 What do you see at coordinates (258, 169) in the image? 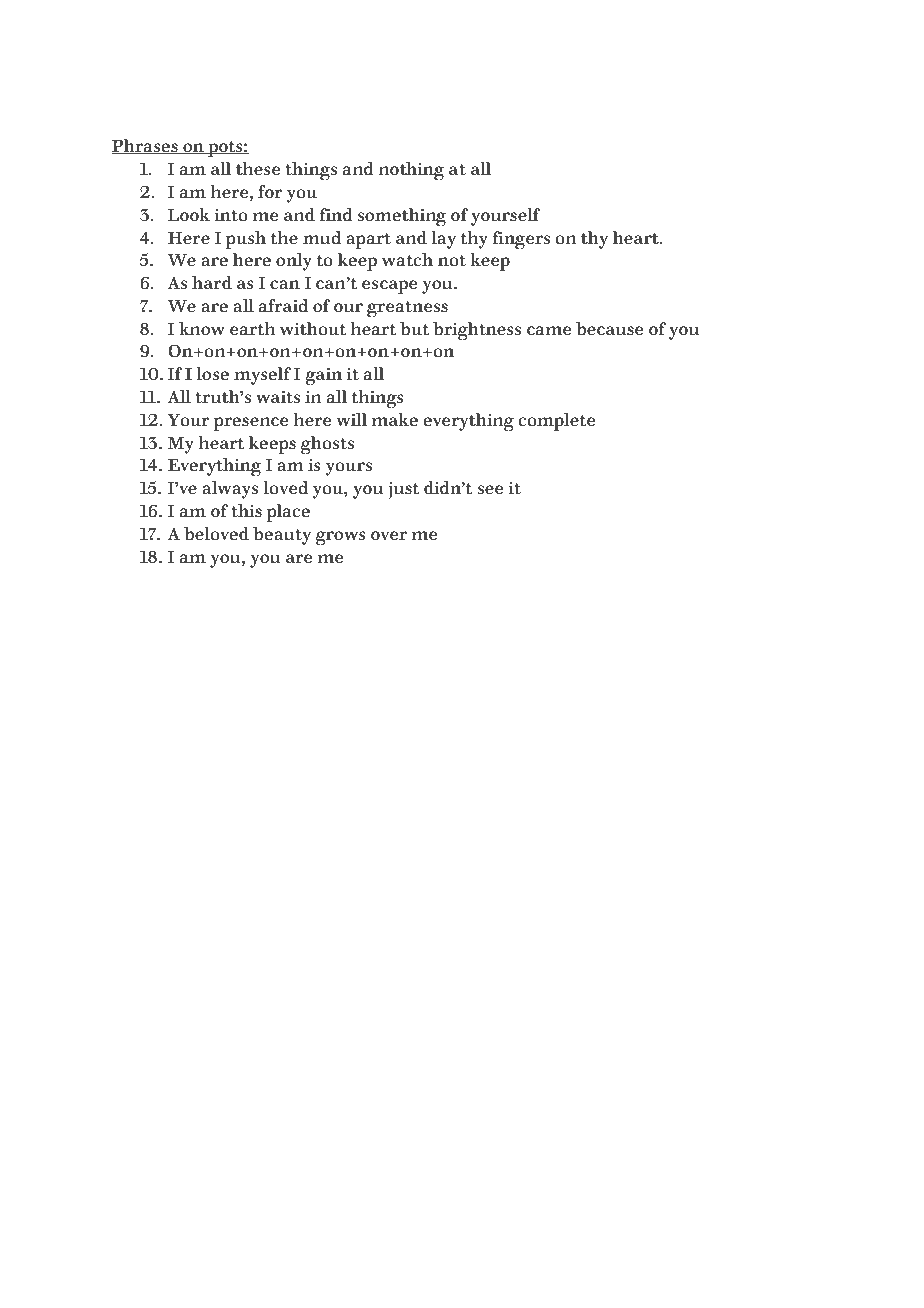
I see `these` at bounding box center [258, 169].
